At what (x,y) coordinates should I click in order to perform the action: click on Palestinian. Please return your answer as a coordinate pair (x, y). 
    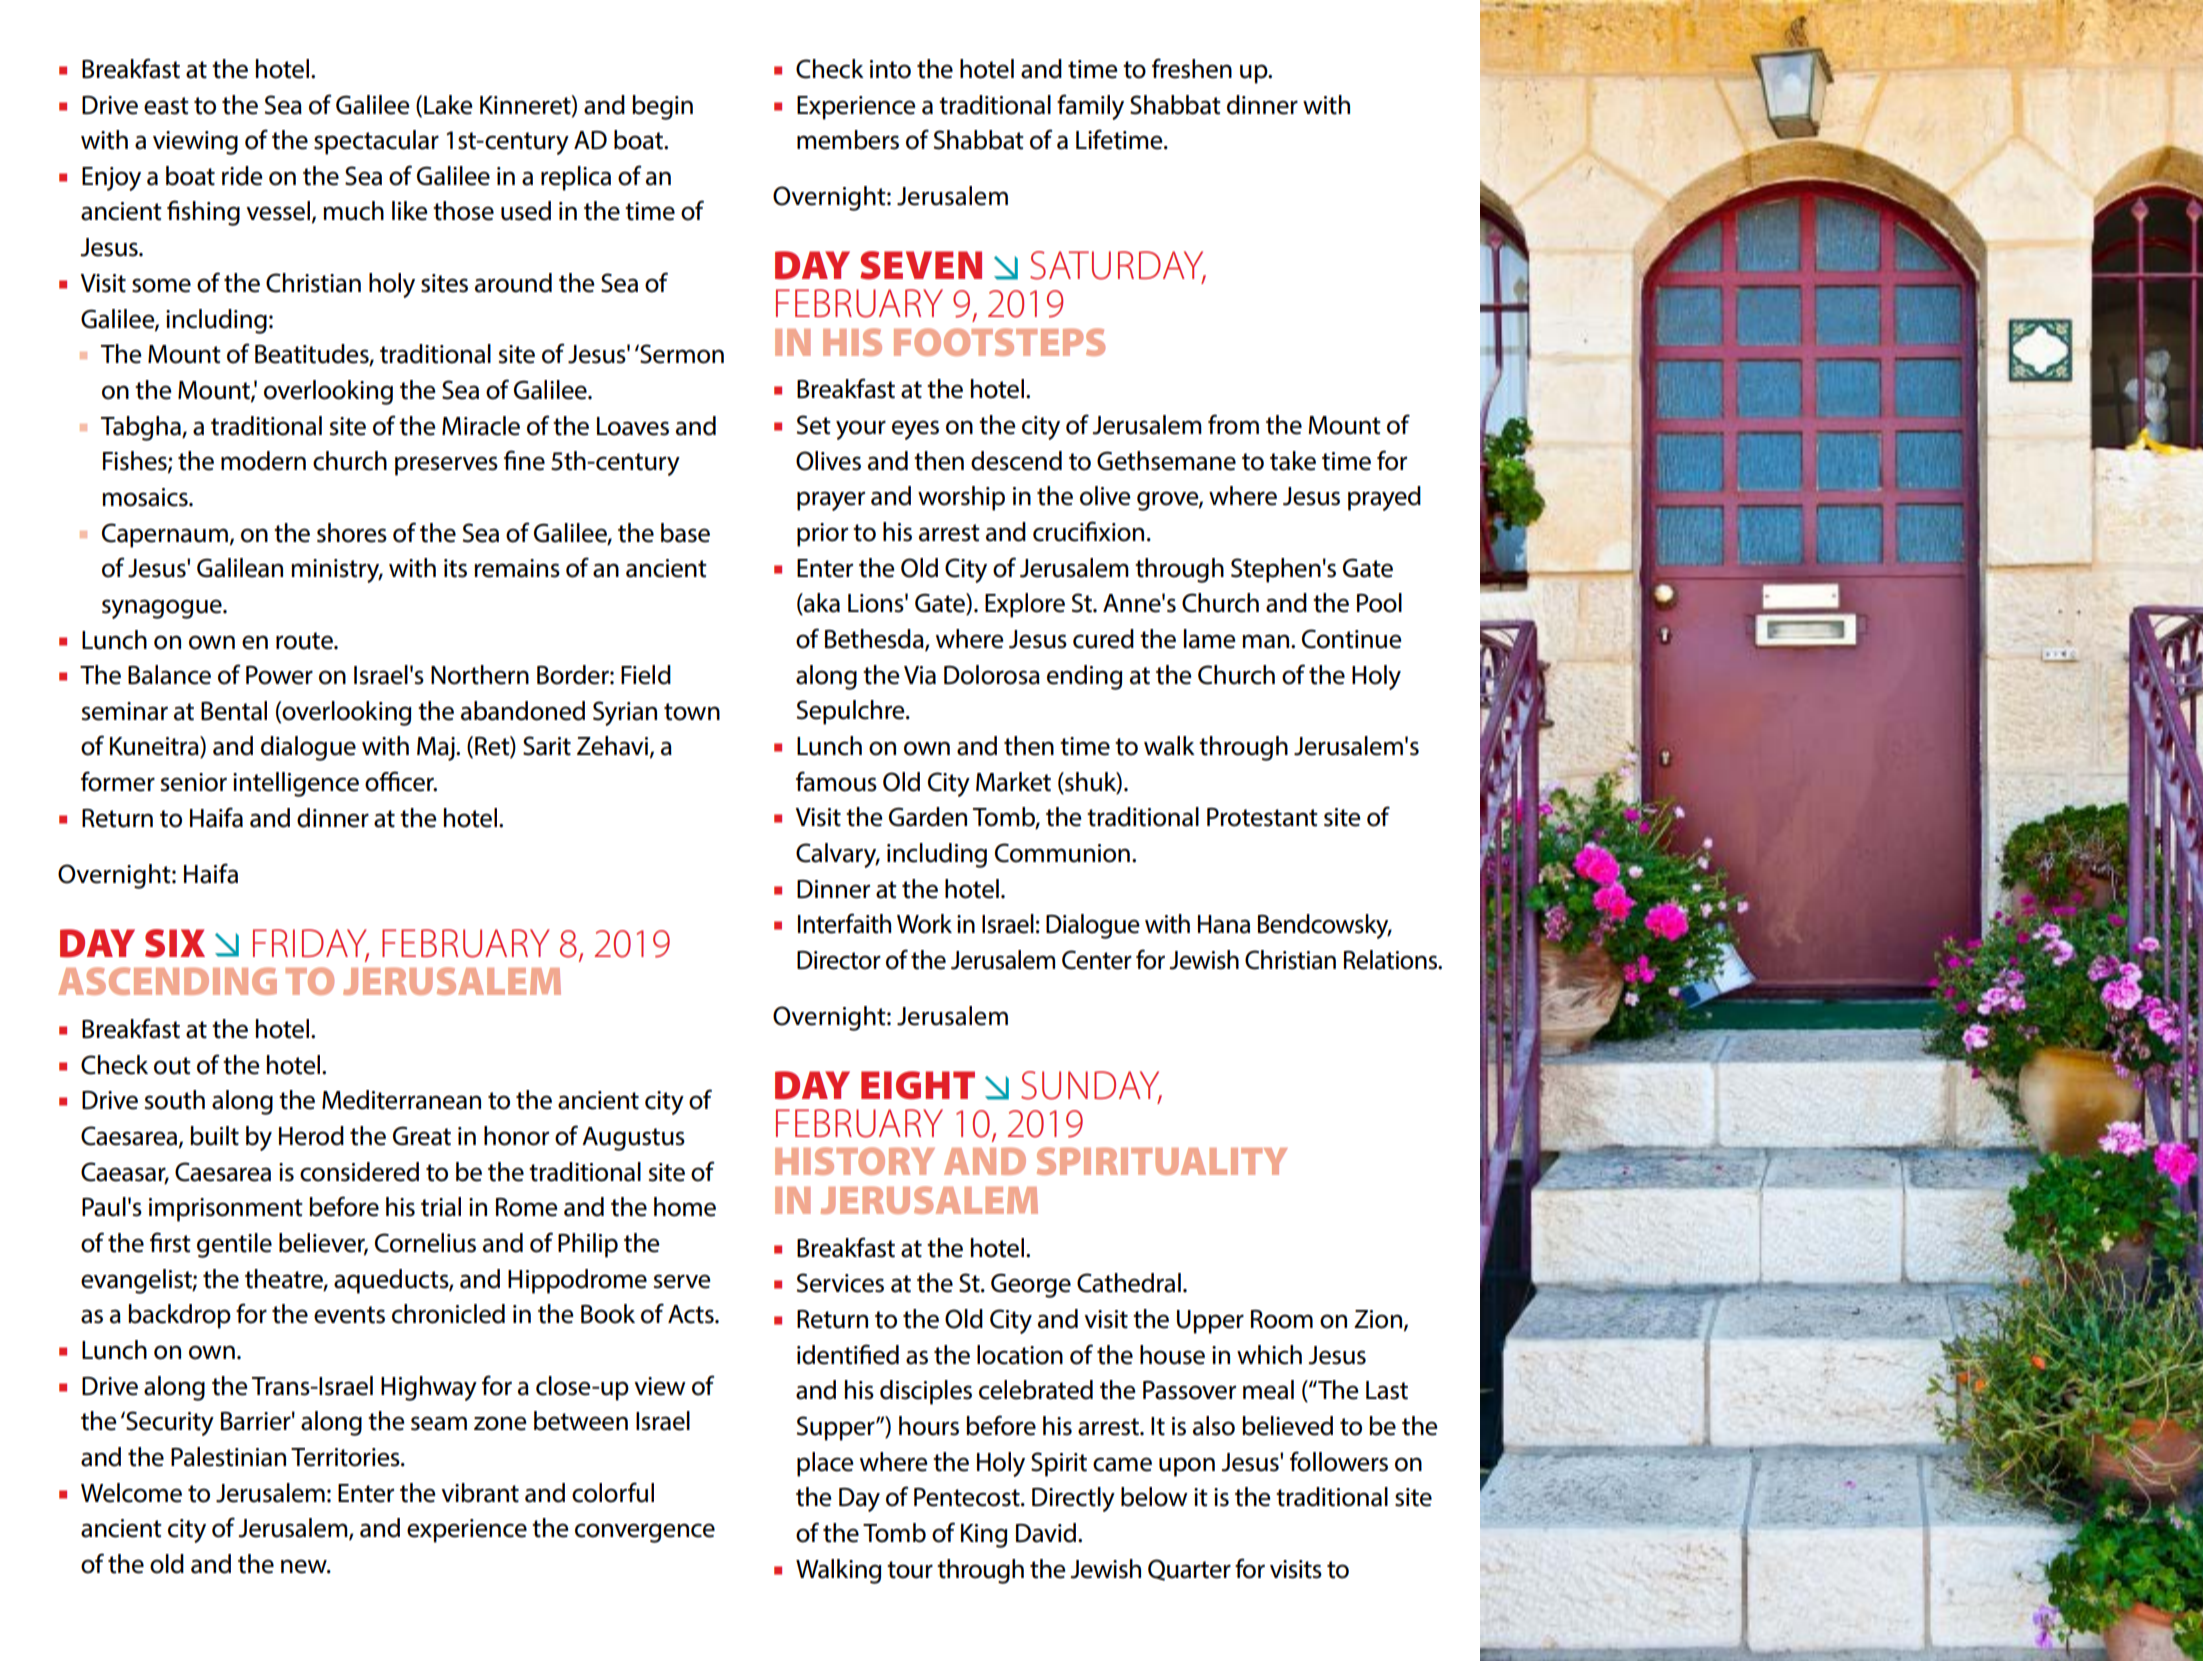
    Looking at the image, I should click on (228, 1457).
